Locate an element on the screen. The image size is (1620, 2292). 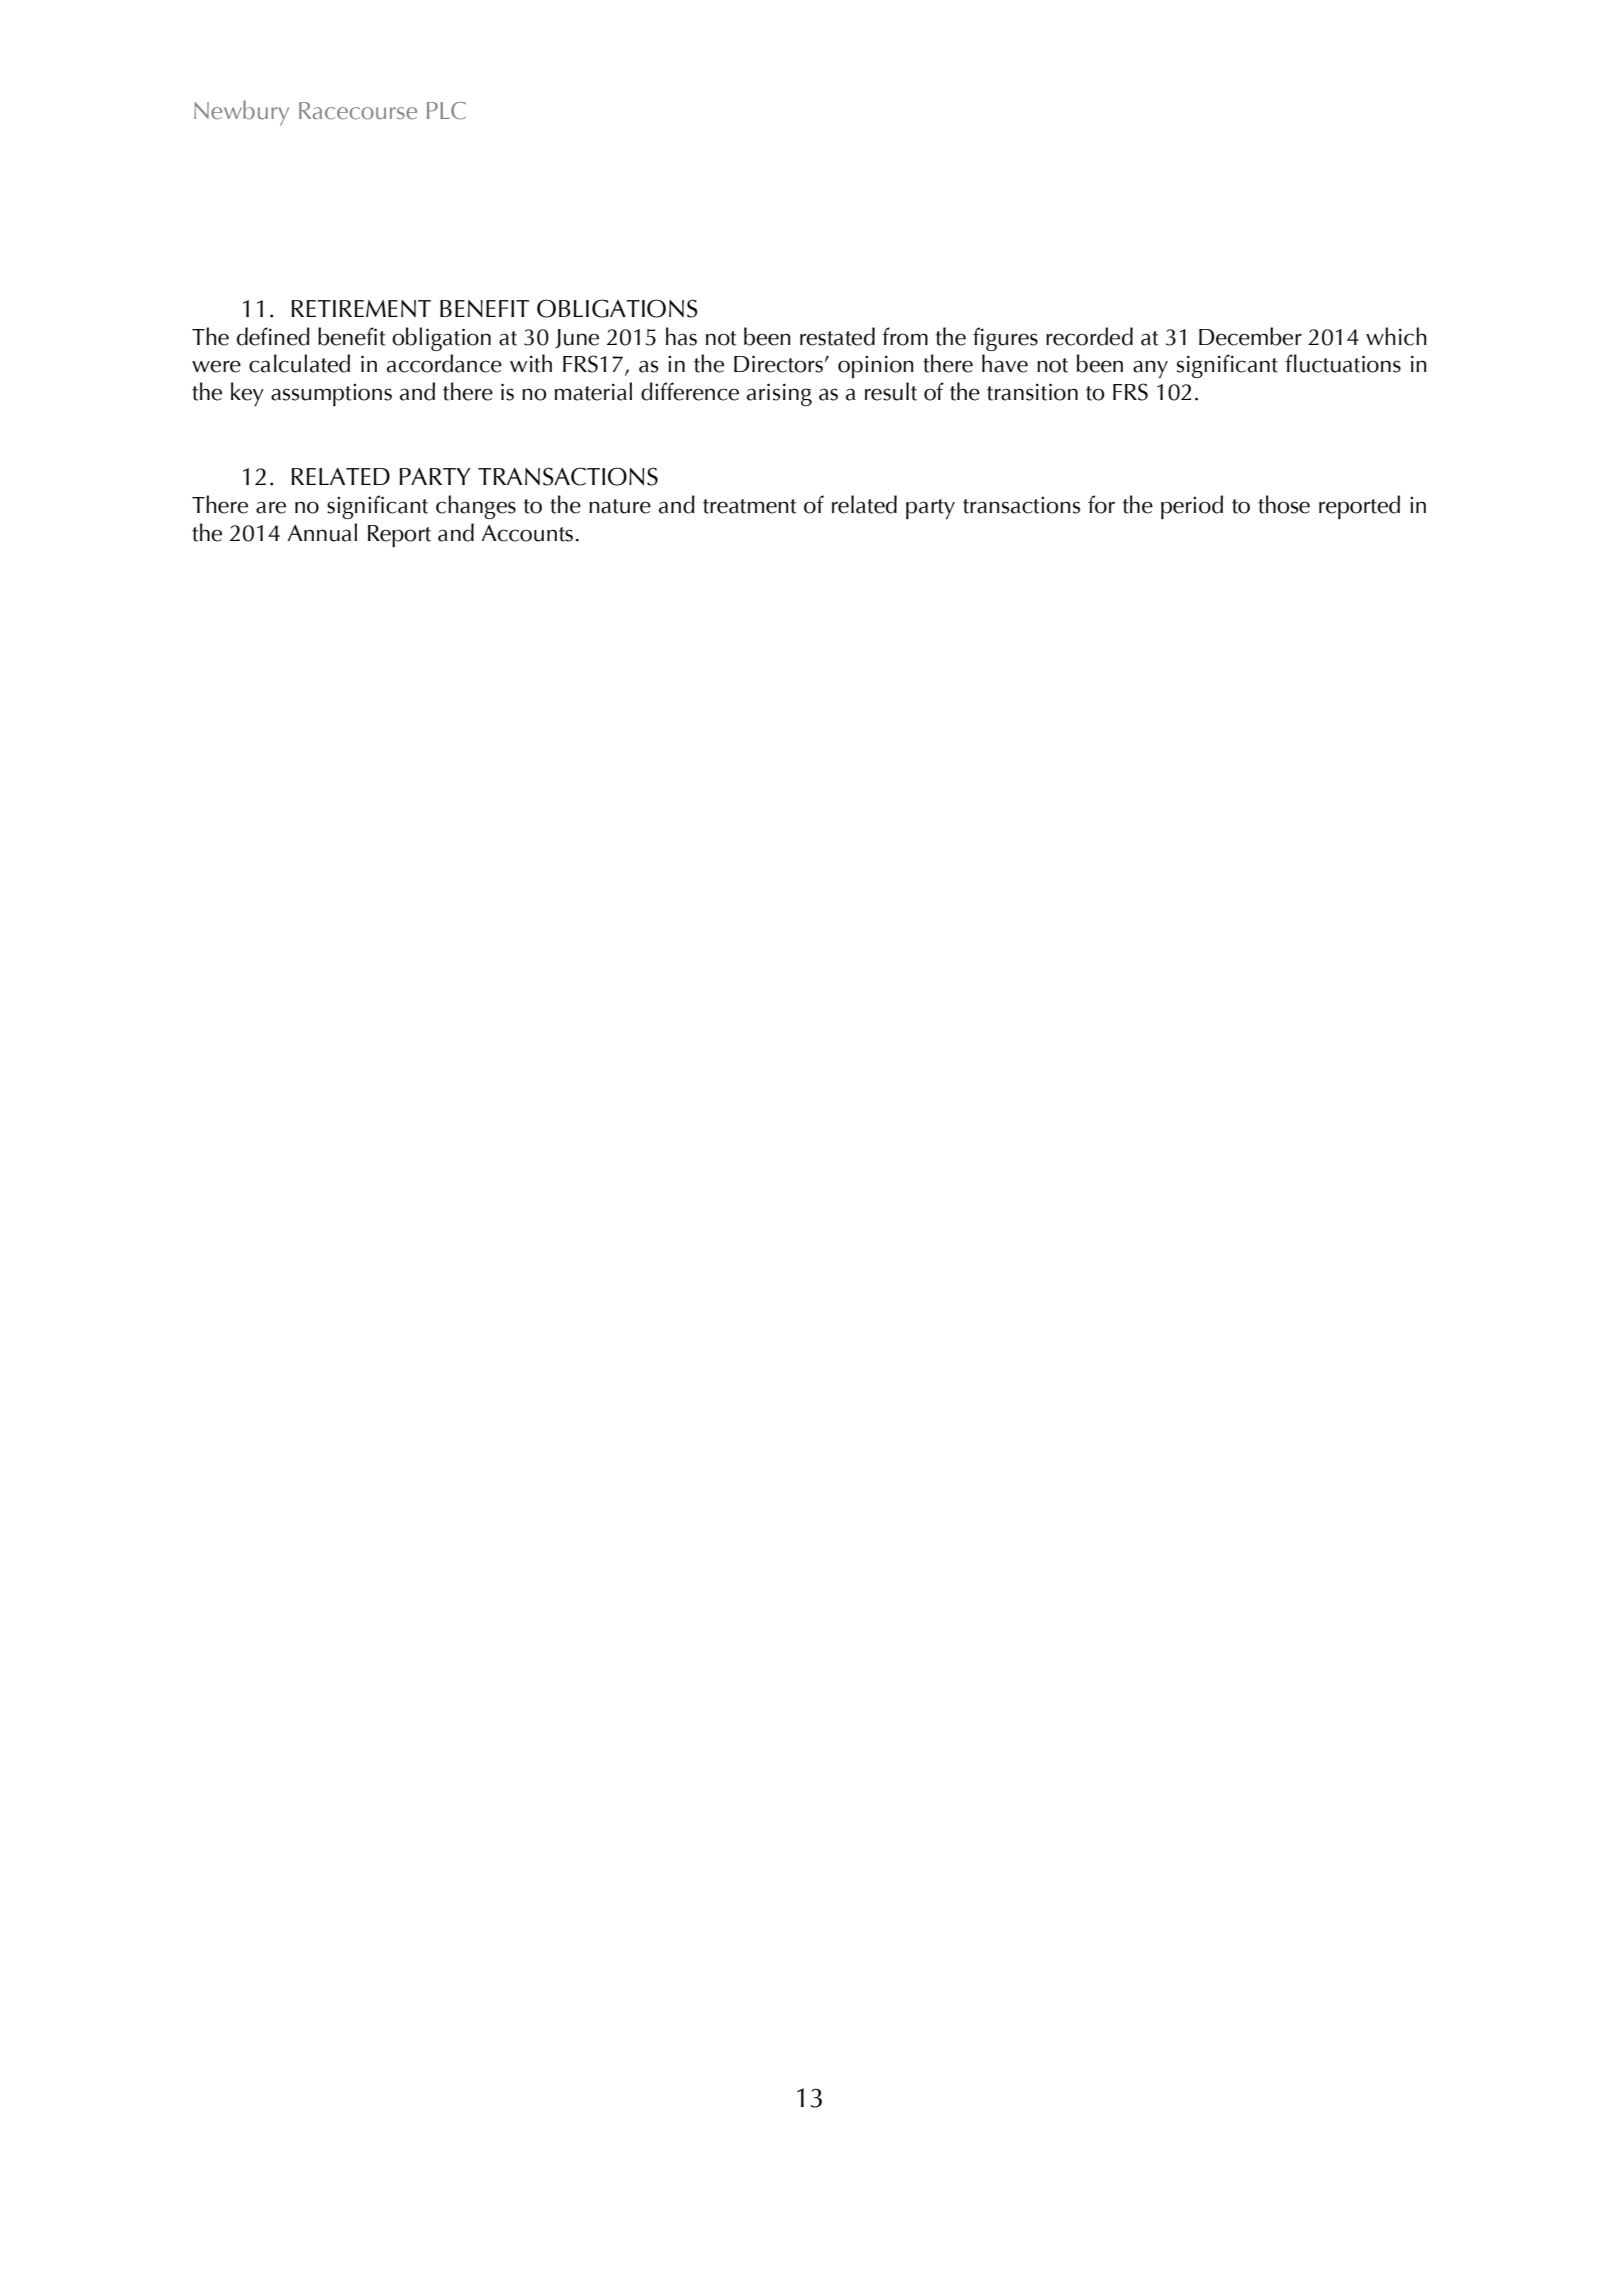
PLC is located at coordinates (446, 111).
